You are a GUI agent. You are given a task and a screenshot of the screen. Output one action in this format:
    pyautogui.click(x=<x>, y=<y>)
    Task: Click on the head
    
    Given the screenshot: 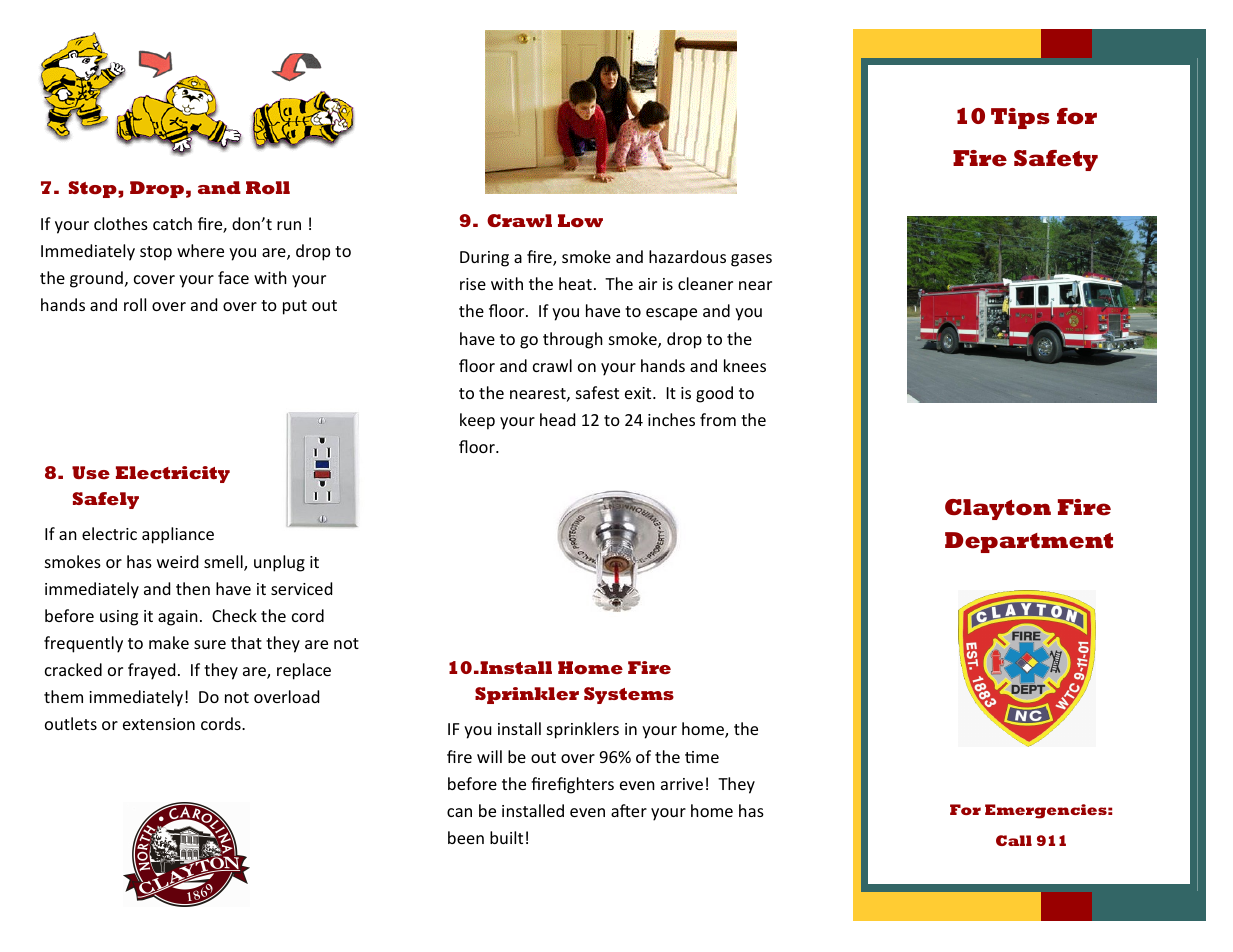 What is the action you would take?
    pyautogui.click(x=557, y=419)
